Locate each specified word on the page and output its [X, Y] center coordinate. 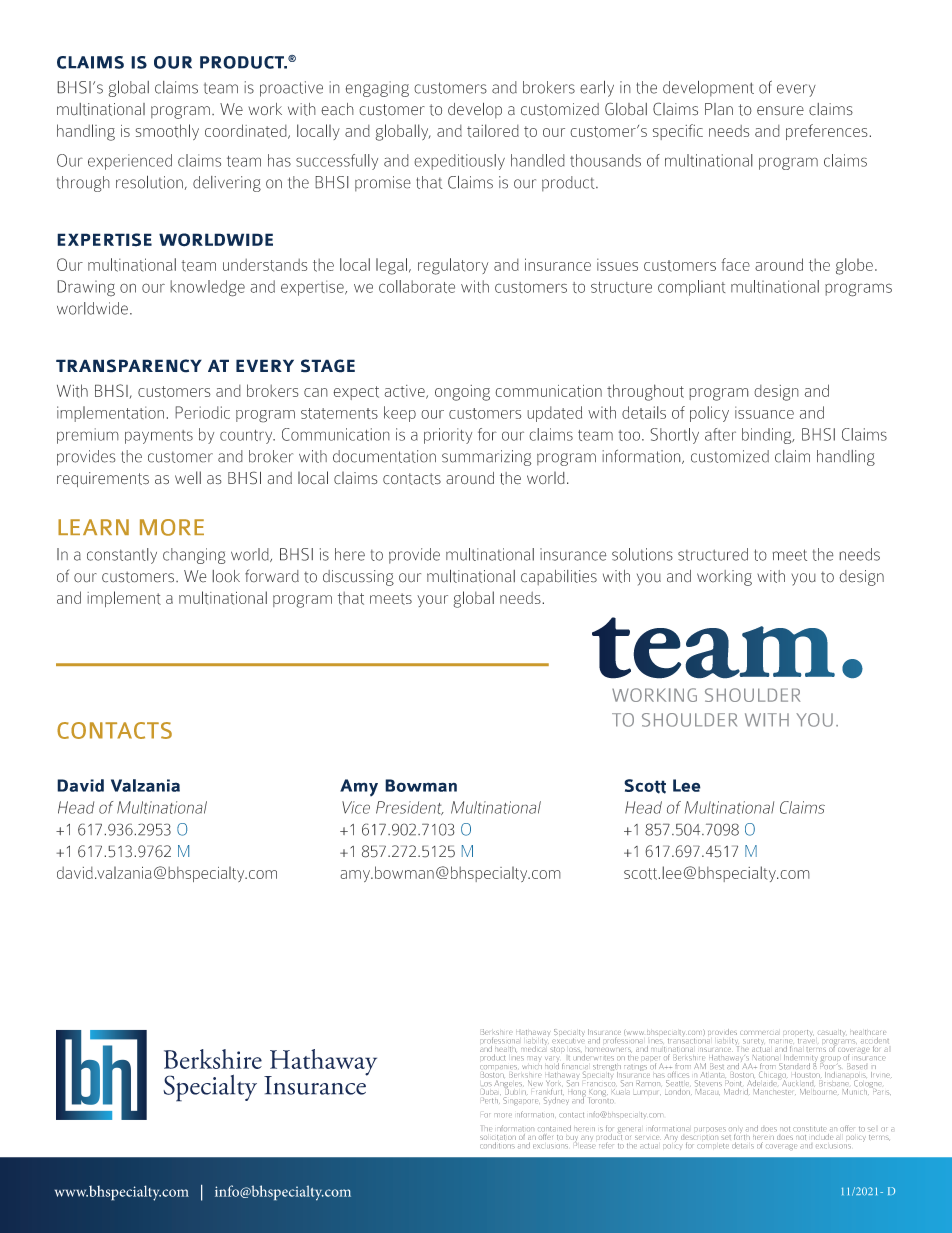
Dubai [491, 1092]
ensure [780, 111]
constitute [810, 1128]
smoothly [167, 132]
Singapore [521, 1101]
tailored [493, 131]
